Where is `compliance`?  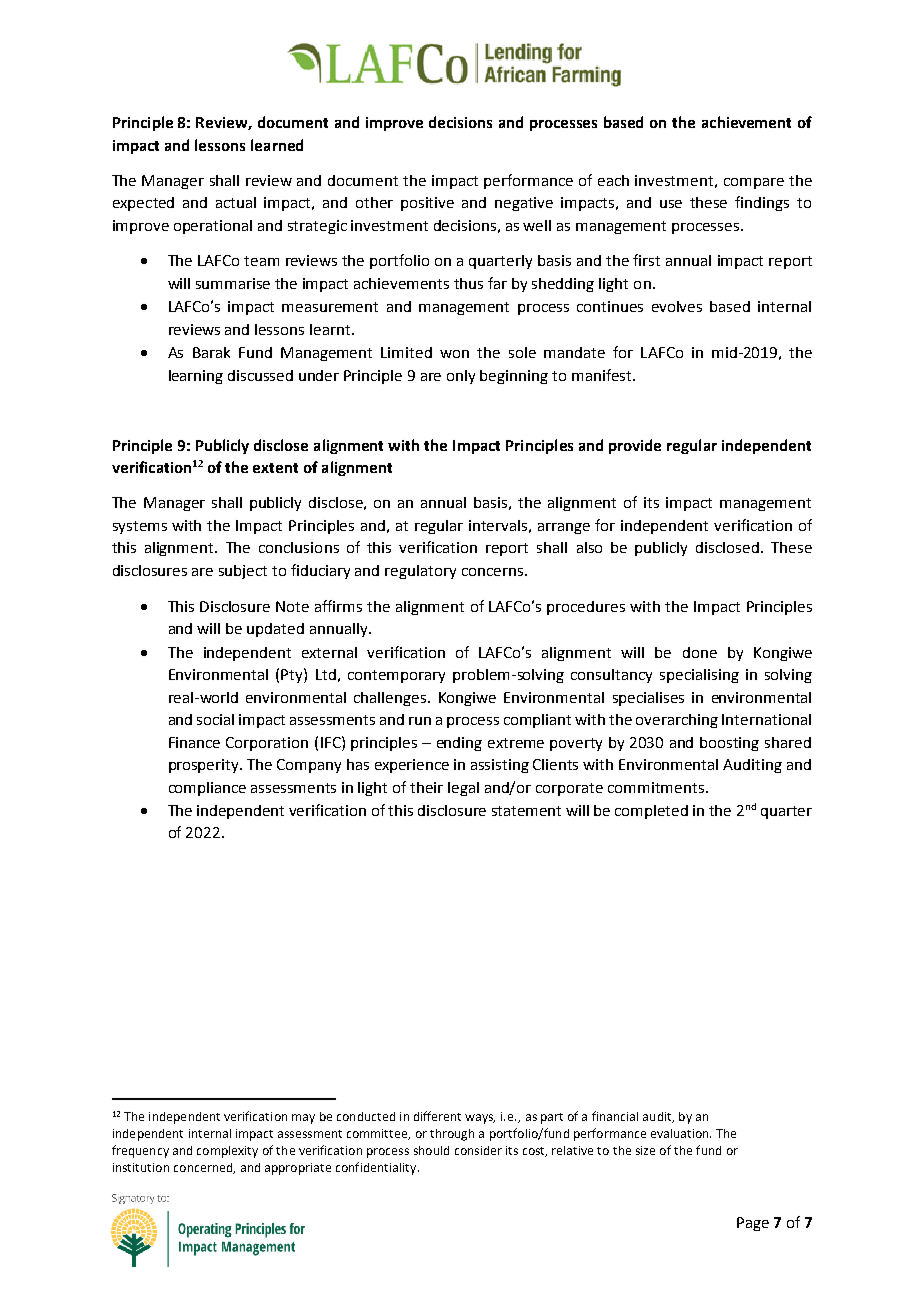 compliance is located at coordinates (207, 789).
